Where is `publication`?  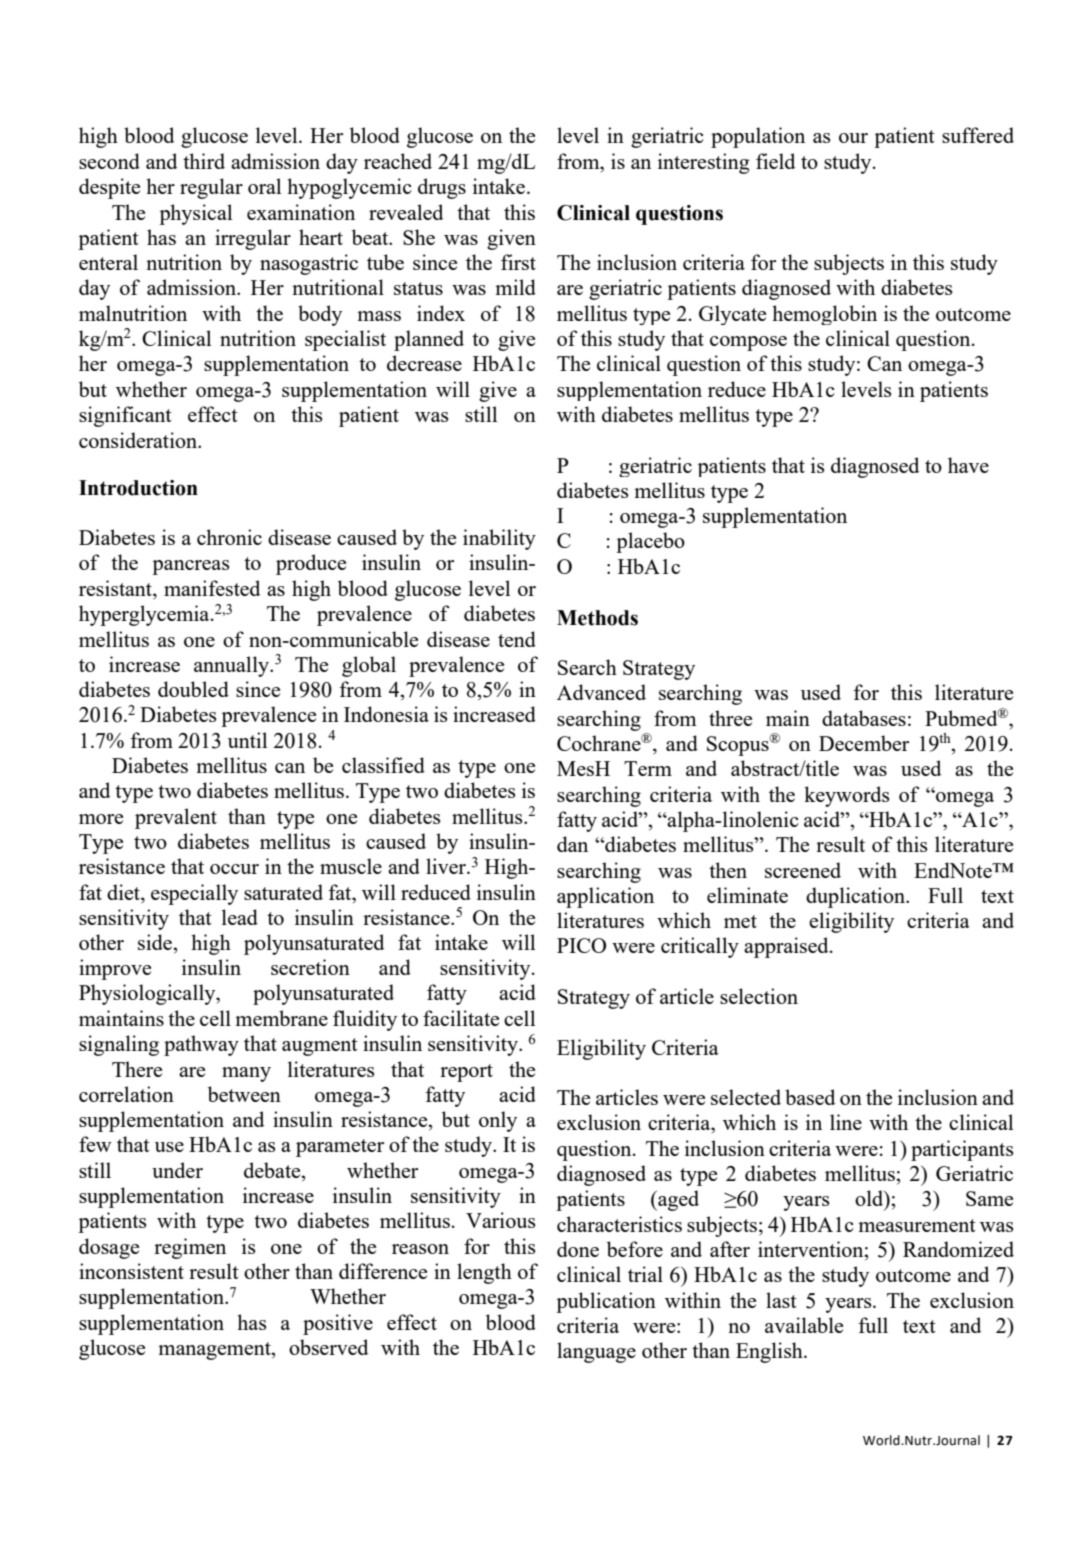 publication is located at coordinates (606, 1302).
